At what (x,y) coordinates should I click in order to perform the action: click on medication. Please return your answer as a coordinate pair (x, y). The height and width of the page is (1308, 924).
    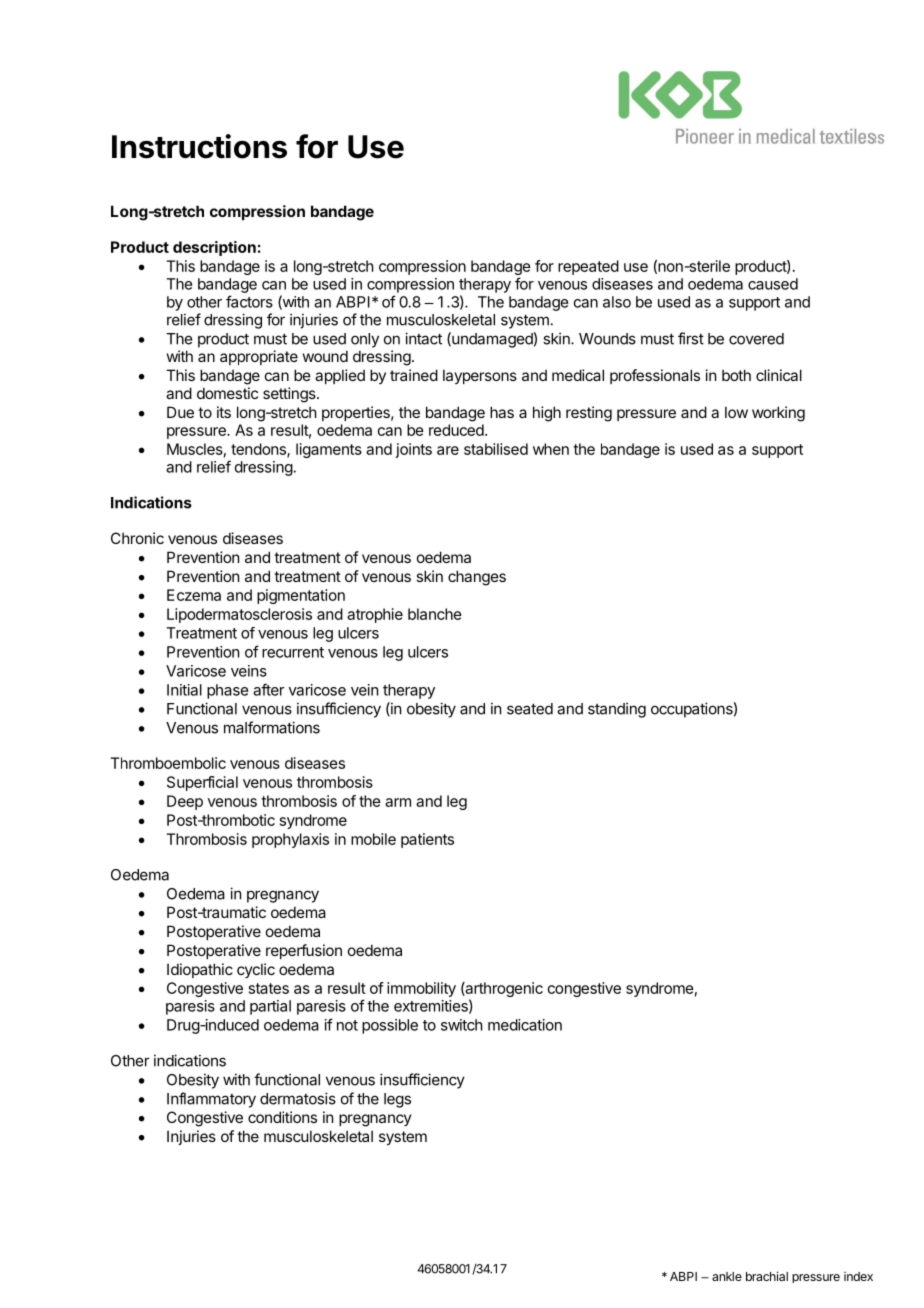
    Looking at the image, I should click on (525, 1025).
